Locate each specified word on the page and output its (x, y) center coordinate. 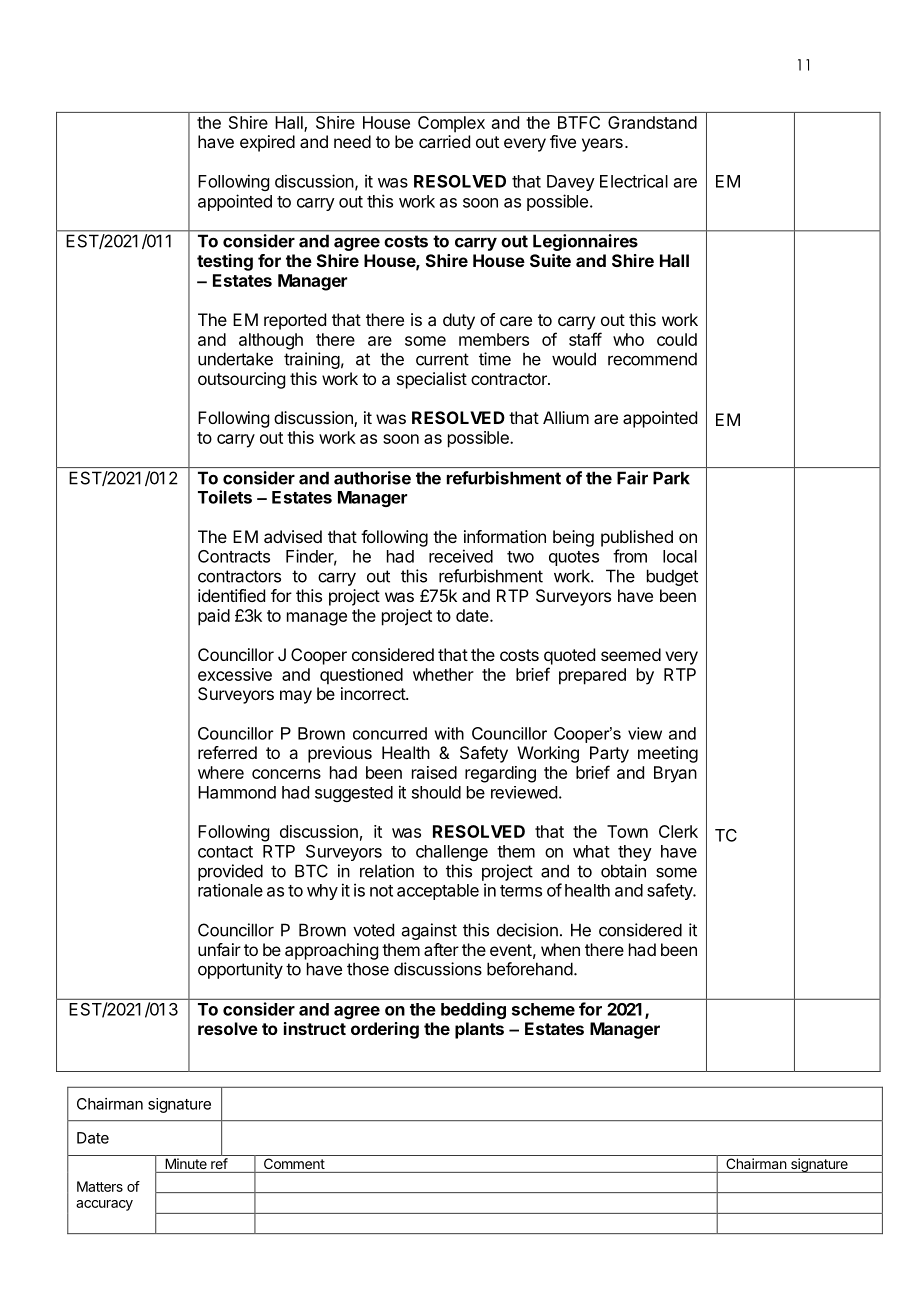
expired (267, 143)
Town (627, 831)
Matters (100, 1186)
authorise (372, 478)
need (352, 141)
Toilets (225, 497)
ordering (385, 1030)
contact (225, 852)
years (602, 145)
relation (387, 871)
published (637, 538)
